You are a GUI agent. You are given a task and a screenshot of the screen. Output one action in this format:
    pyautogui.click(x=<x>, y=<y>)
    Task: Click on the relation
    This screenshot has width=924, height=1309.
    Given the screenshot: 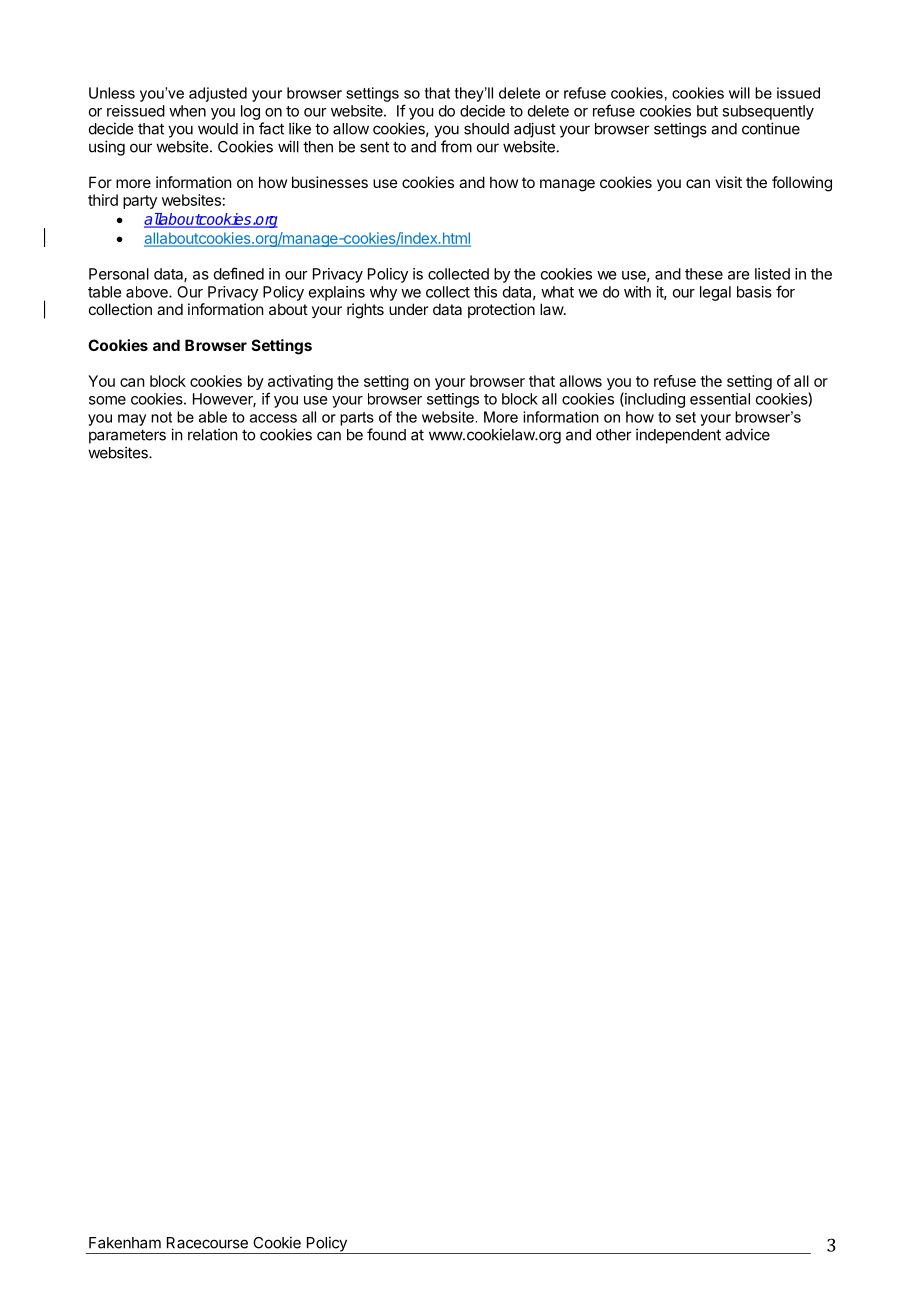 What is the action you would take?
    pyautogui.click(x=213, y=434)
